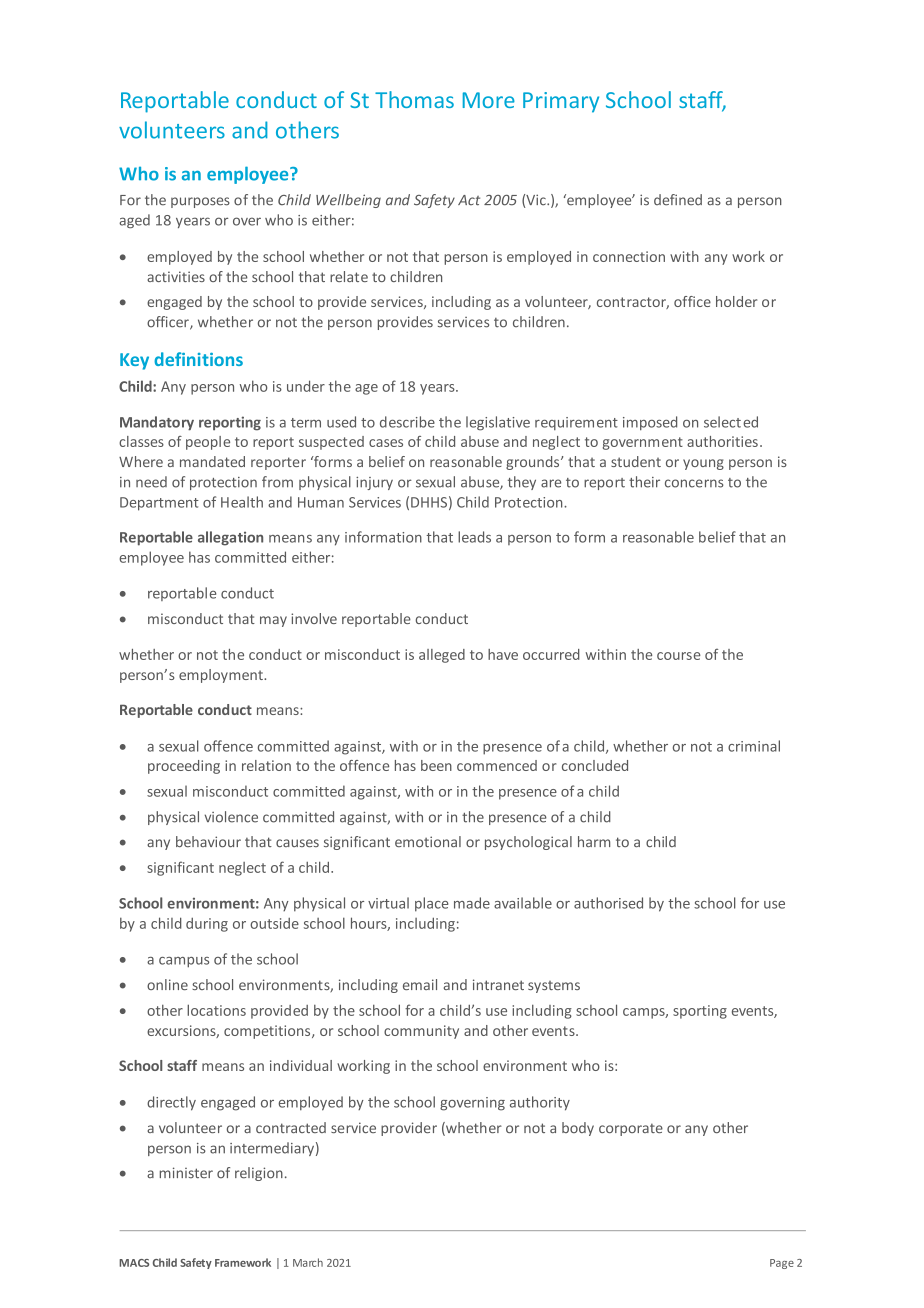 The height and width of the page is (1308, 924). What do you see at coordinates (308, 1262) in the page?
I see `March` at bounding box center [308, 1262].
